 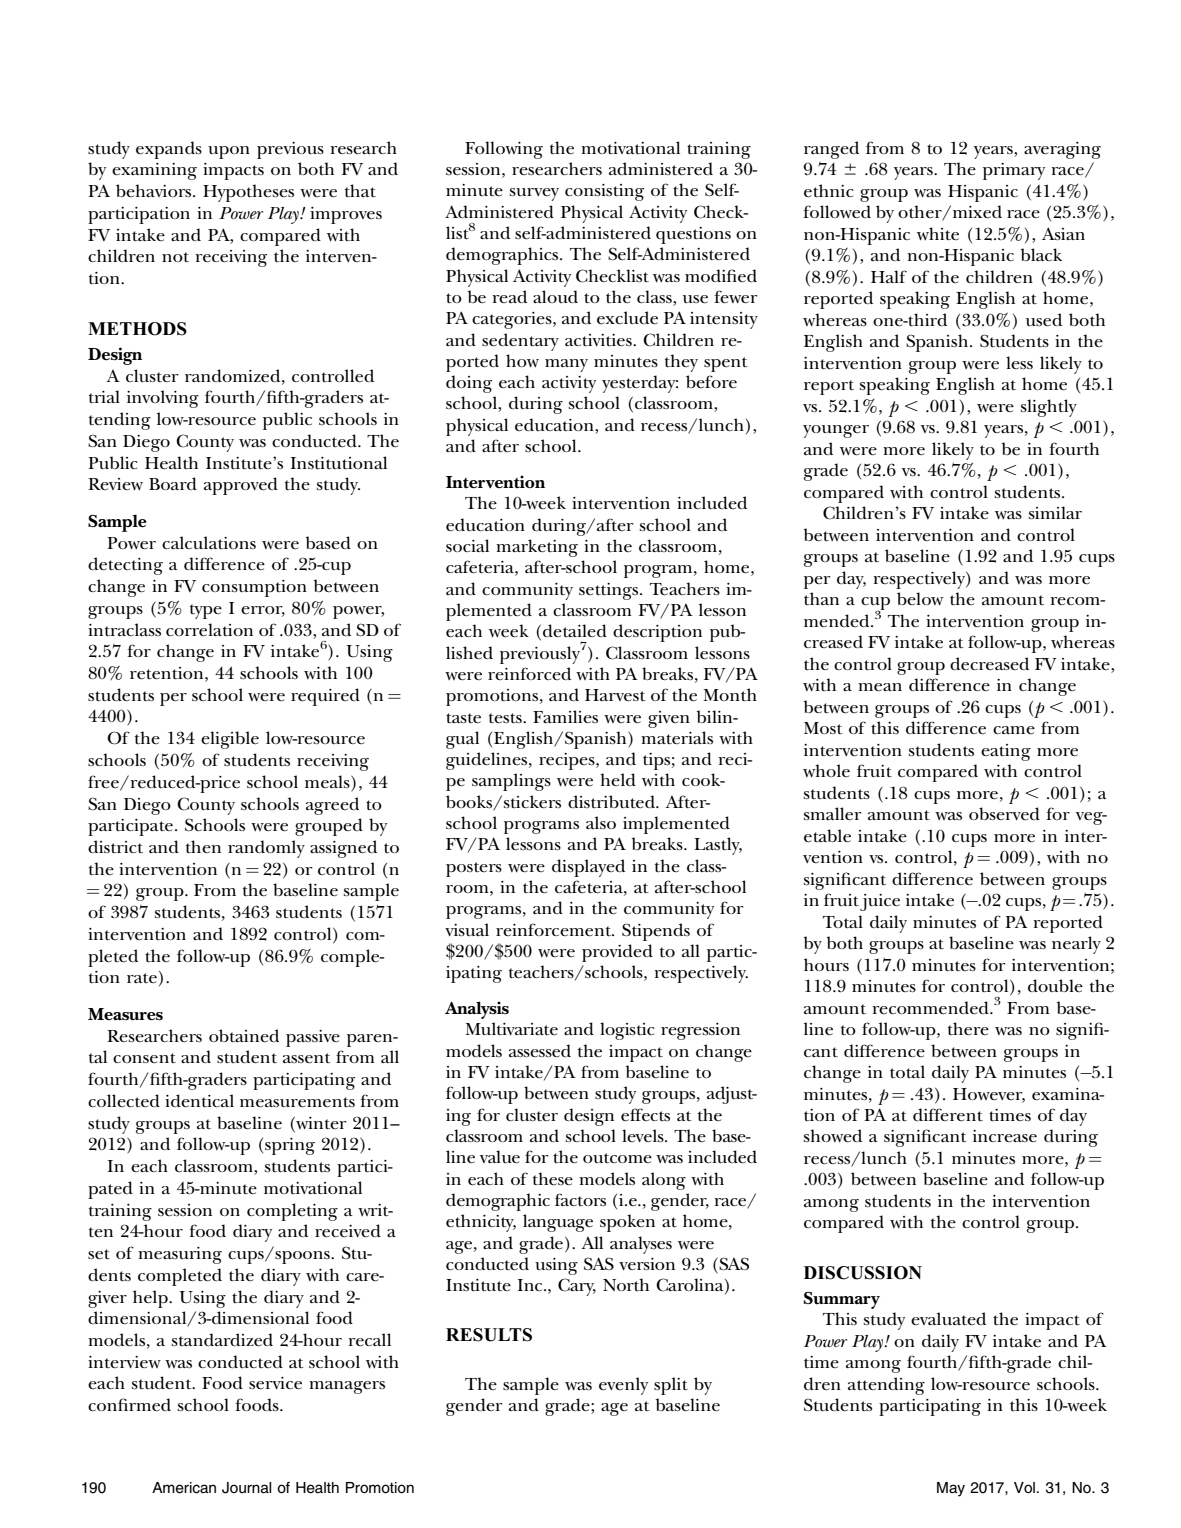 I want to click on May, so click(x=951, y=1489).
